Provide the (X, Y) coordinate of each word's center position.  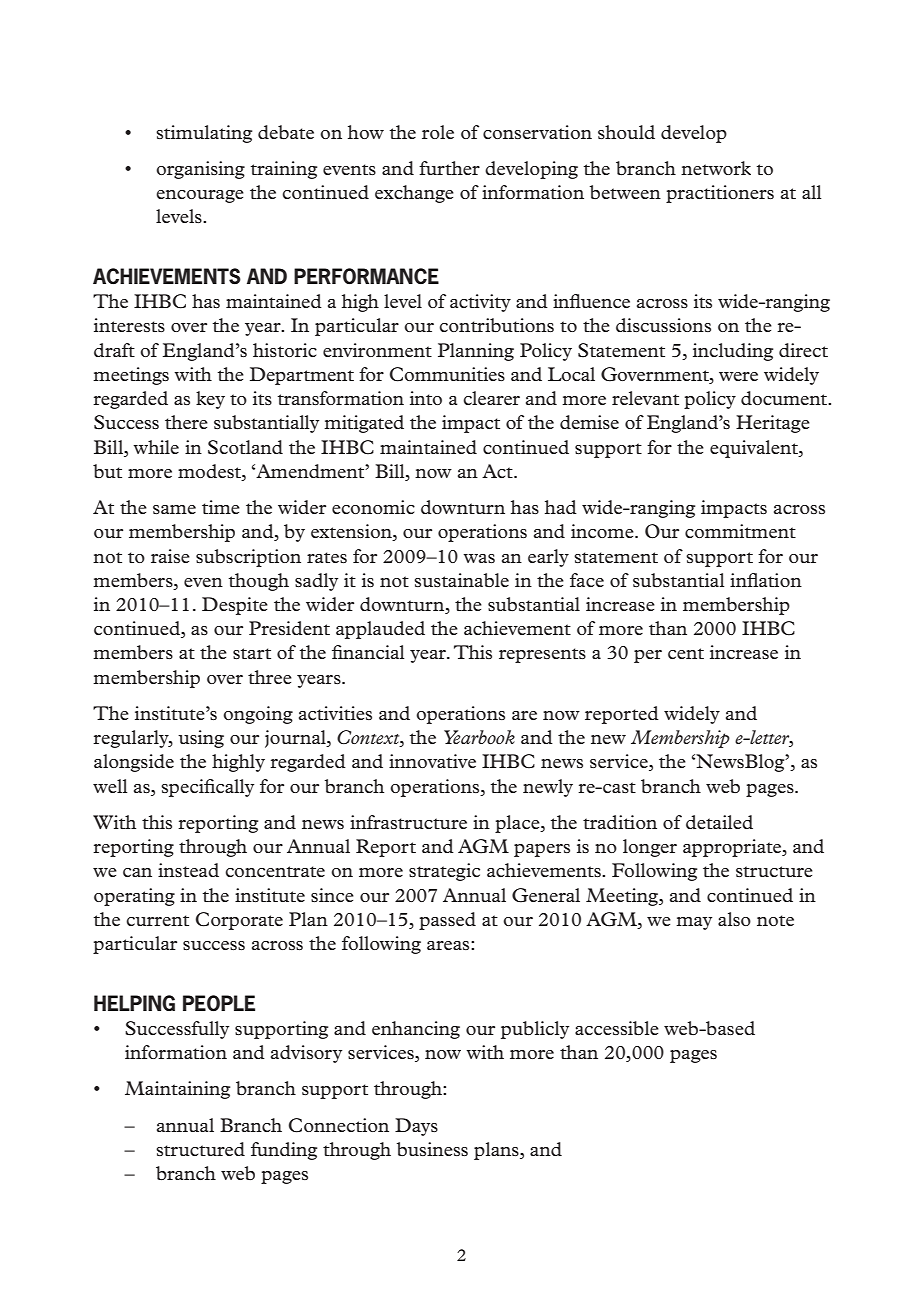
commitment (740, 531)
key (210, 400)
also (734, 919)
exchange (414, 194)
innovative (432, 761)
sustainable (461, 580)
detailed (719, 822)
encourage (200, 196)
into (426, 398)
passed (447, 921)
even (203, 582)
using (201, 739)
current (157, 920)
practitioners (720, 194)
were (738, 376)
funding (284, 1151)
